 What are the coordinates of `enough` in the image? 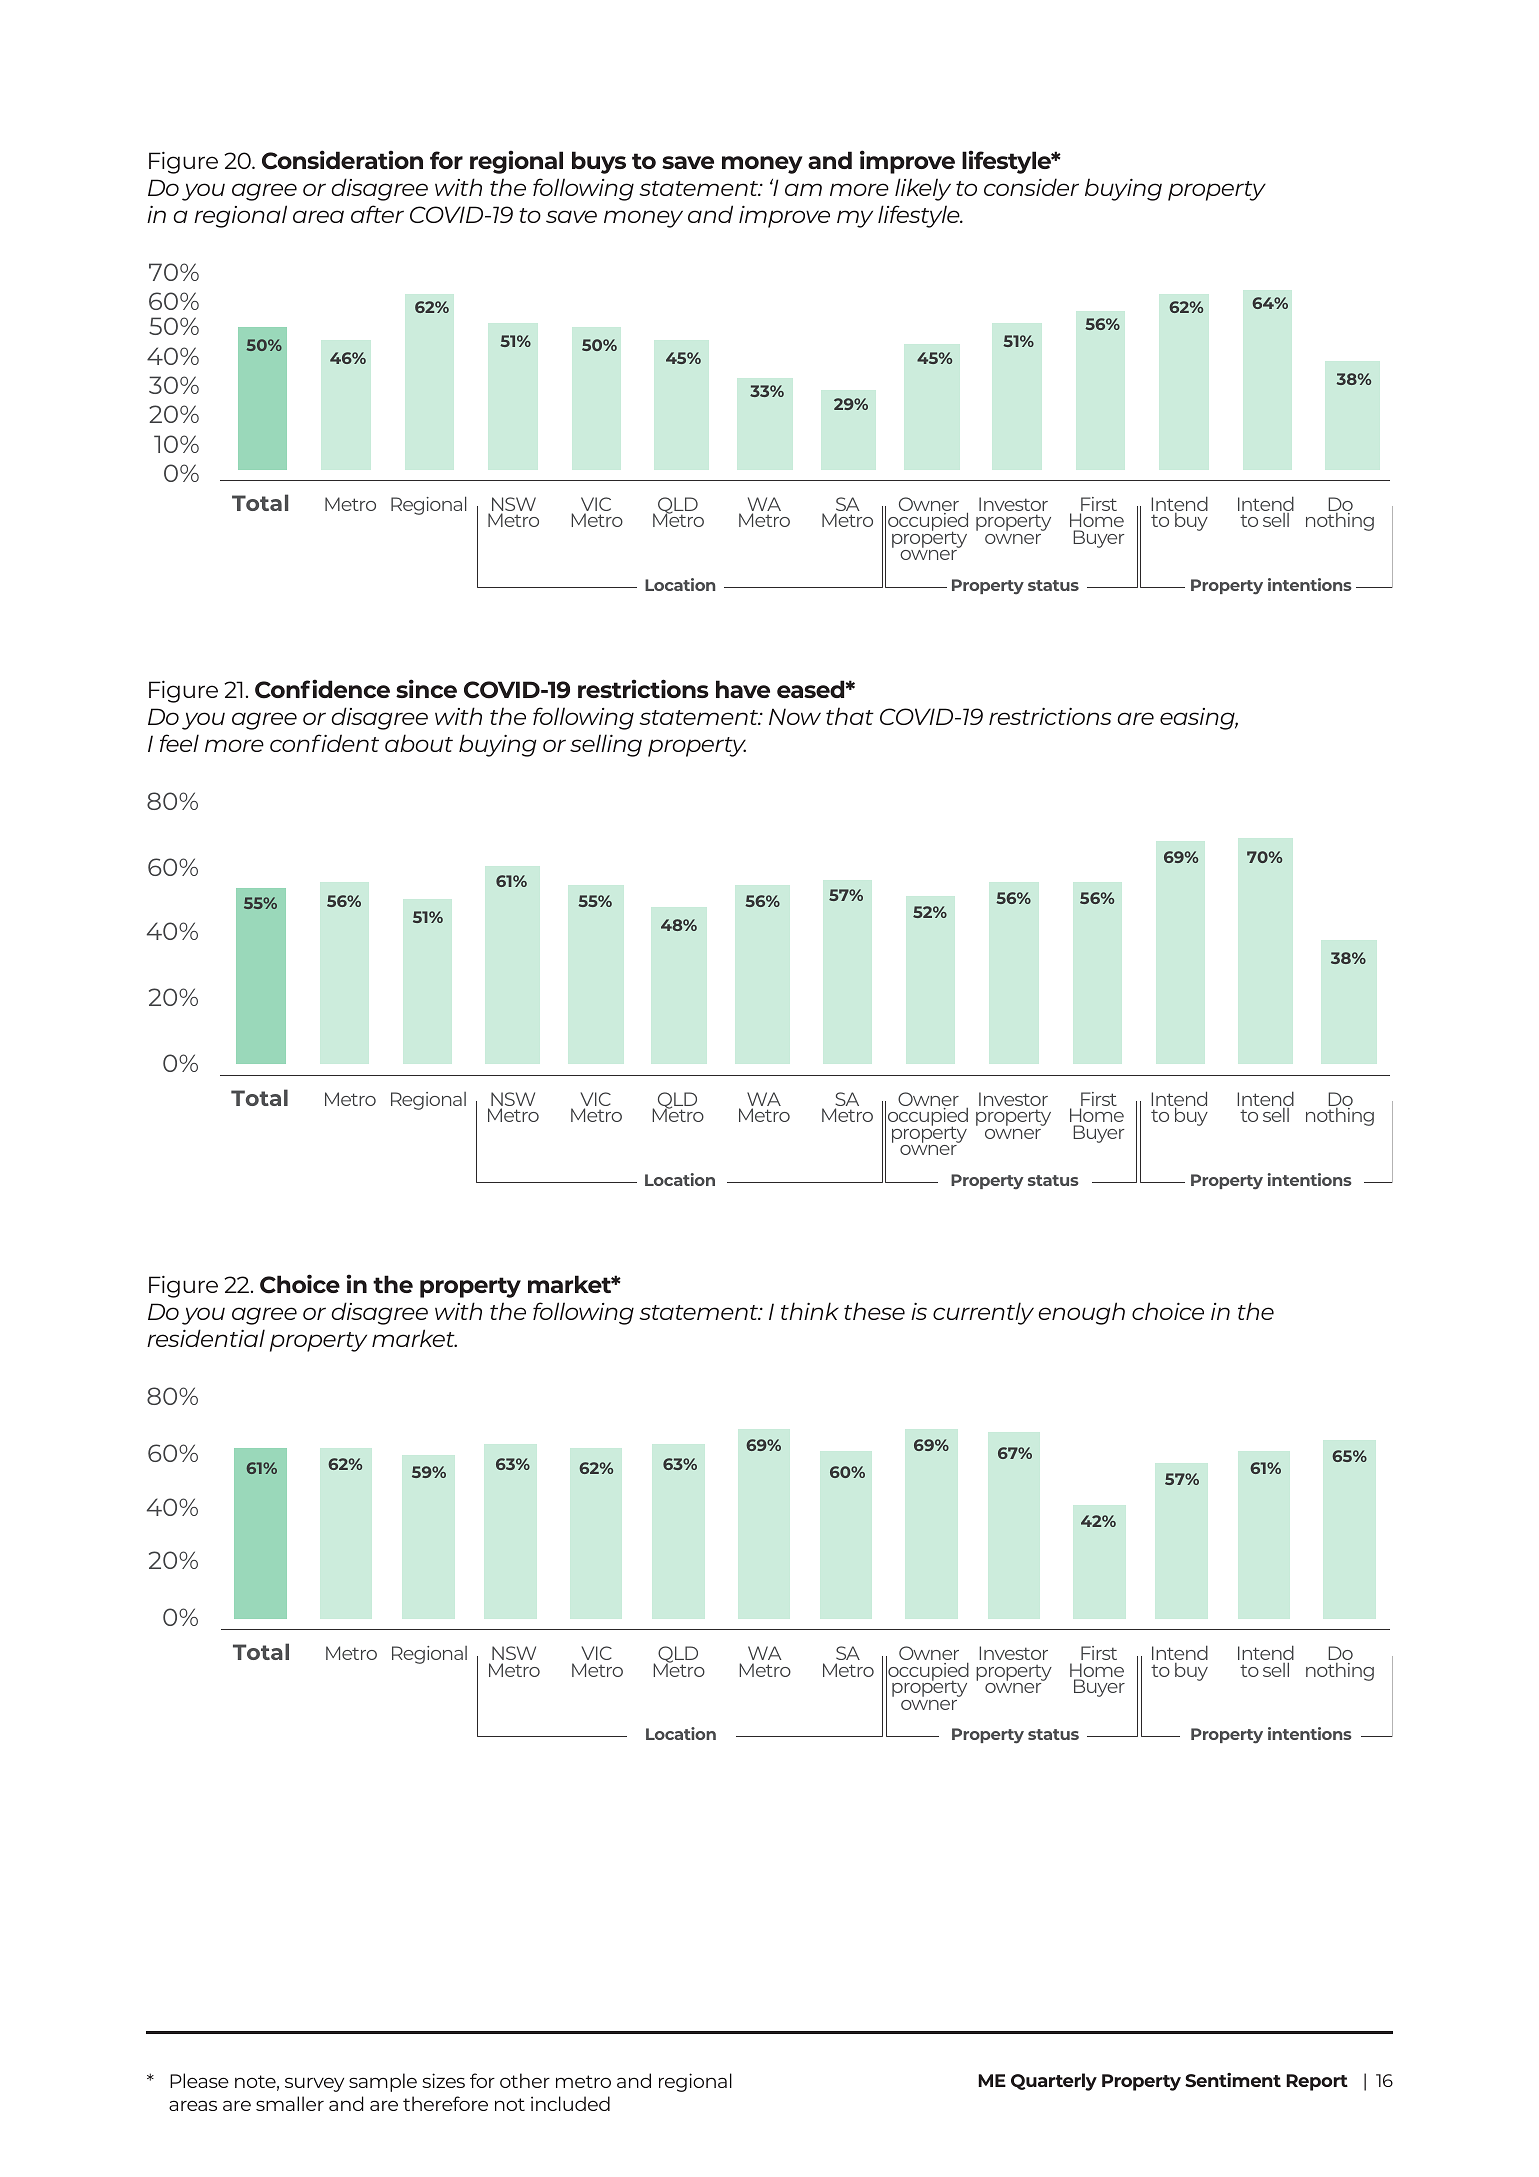 It's located at (1081, 1313).
